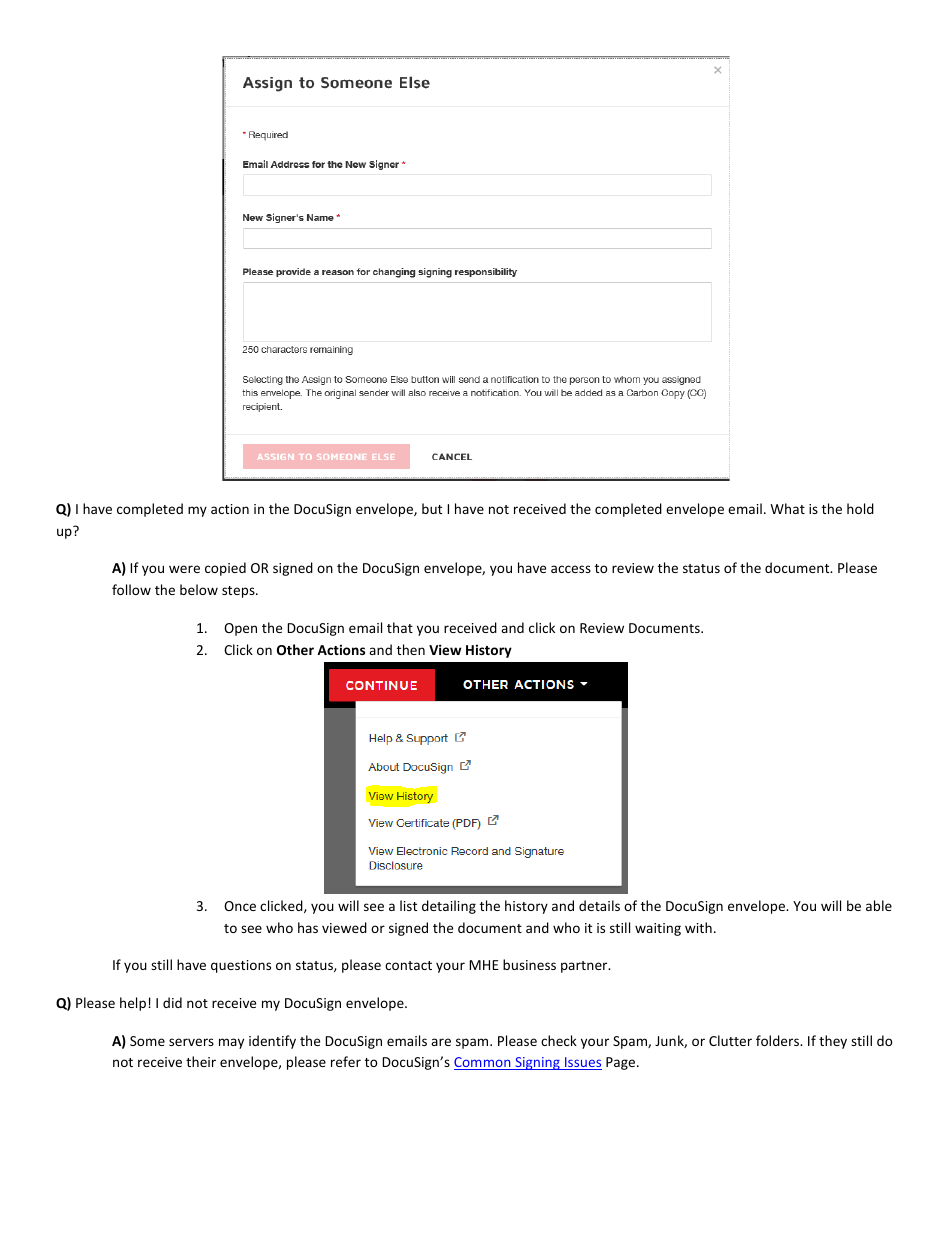 This page has height=1233, width=952. I want to click on able, so click(879, 905).
